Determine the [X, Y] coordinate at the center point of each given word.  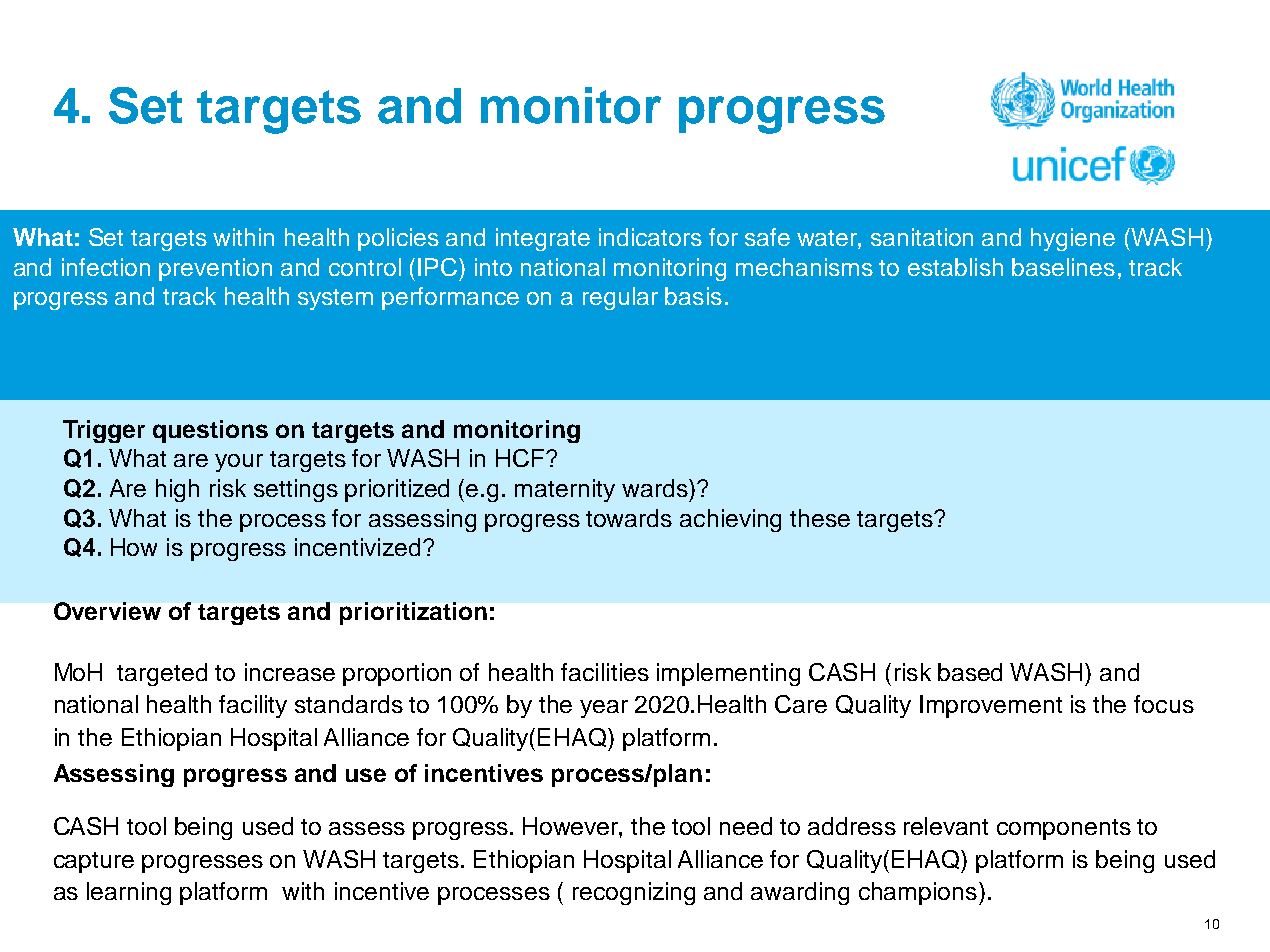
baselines [1063, 267]
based [970, 672]
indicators [650, 237]
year [604, 709]
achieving [730, 520]
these [820, 518]
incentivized [357, 547]
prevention [215, 269]
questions [210, 431]
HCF [521, 458]
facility [253, 706]
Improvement [991, 706]
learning [129, 893]
